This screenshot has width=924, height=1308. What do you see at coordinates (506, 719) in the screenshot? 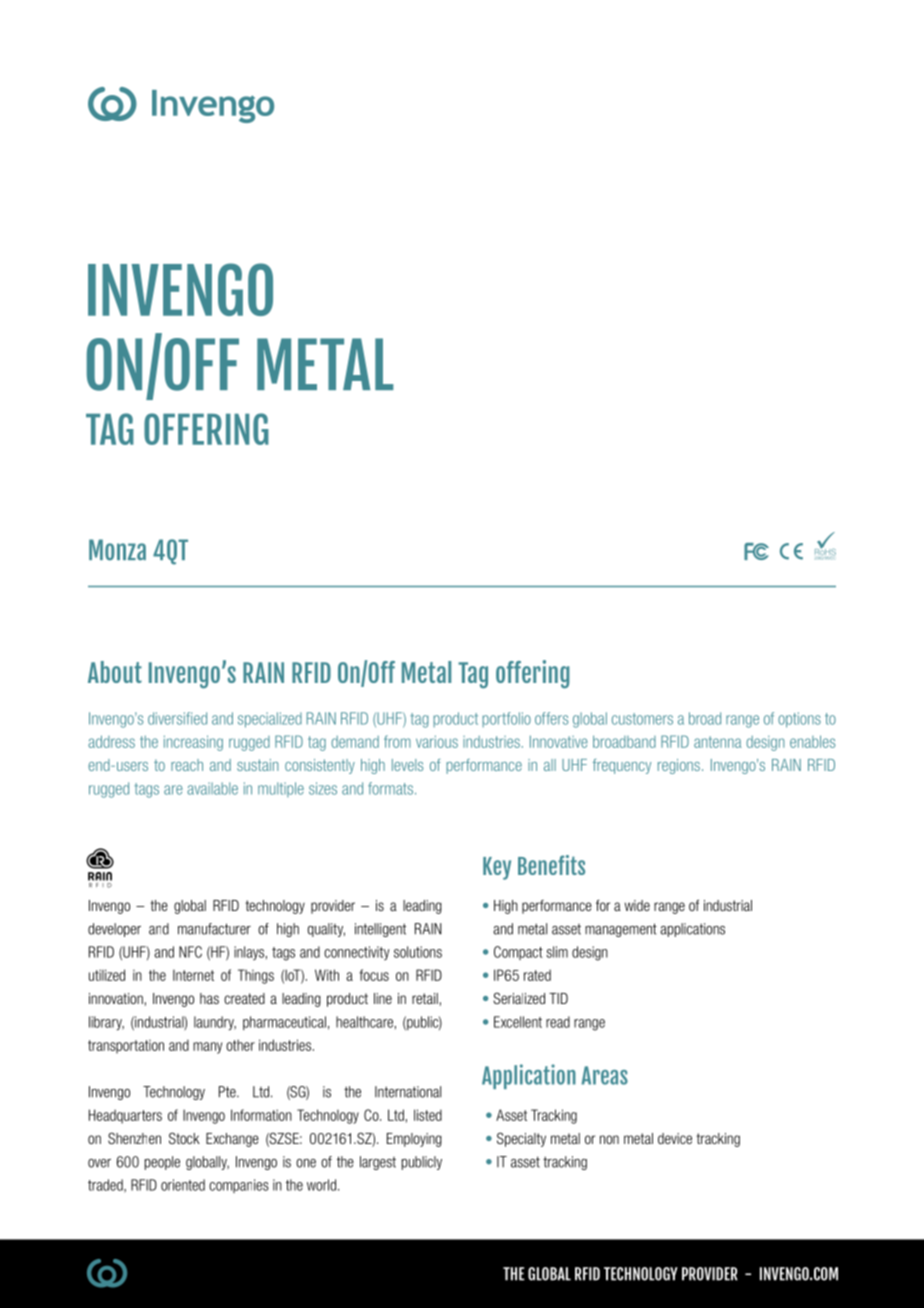
I see `portfolio` at bounding box center [506, 719].
